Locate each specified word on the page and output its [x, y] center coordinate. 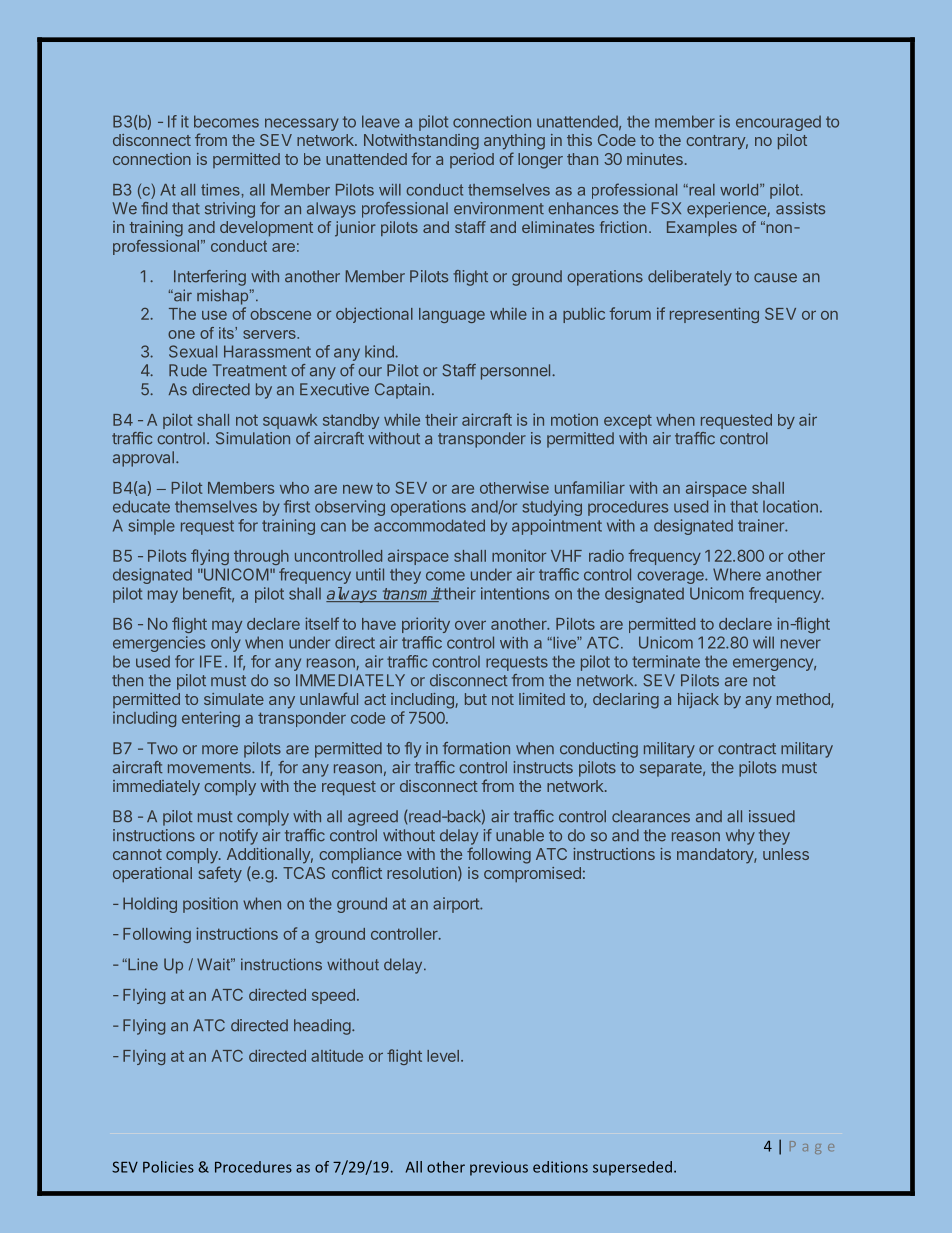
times [220, 190]
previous [499, 1168]
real [701, 190]
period [472, 160]
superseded [632, 1168]
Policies [168, 1167]
